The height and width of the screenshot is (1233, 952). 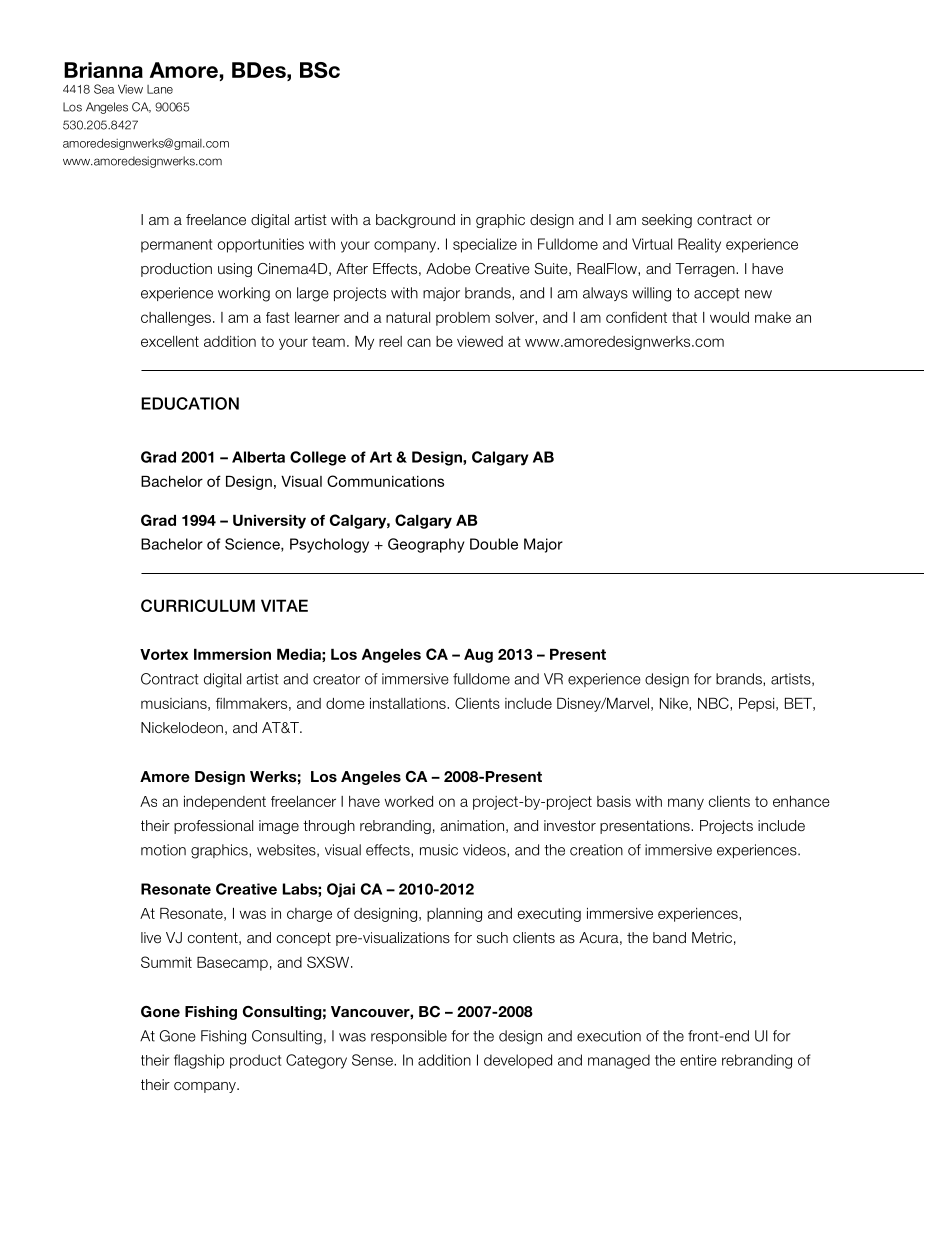 I want to click on seeking, so click(x=667, y=221).
